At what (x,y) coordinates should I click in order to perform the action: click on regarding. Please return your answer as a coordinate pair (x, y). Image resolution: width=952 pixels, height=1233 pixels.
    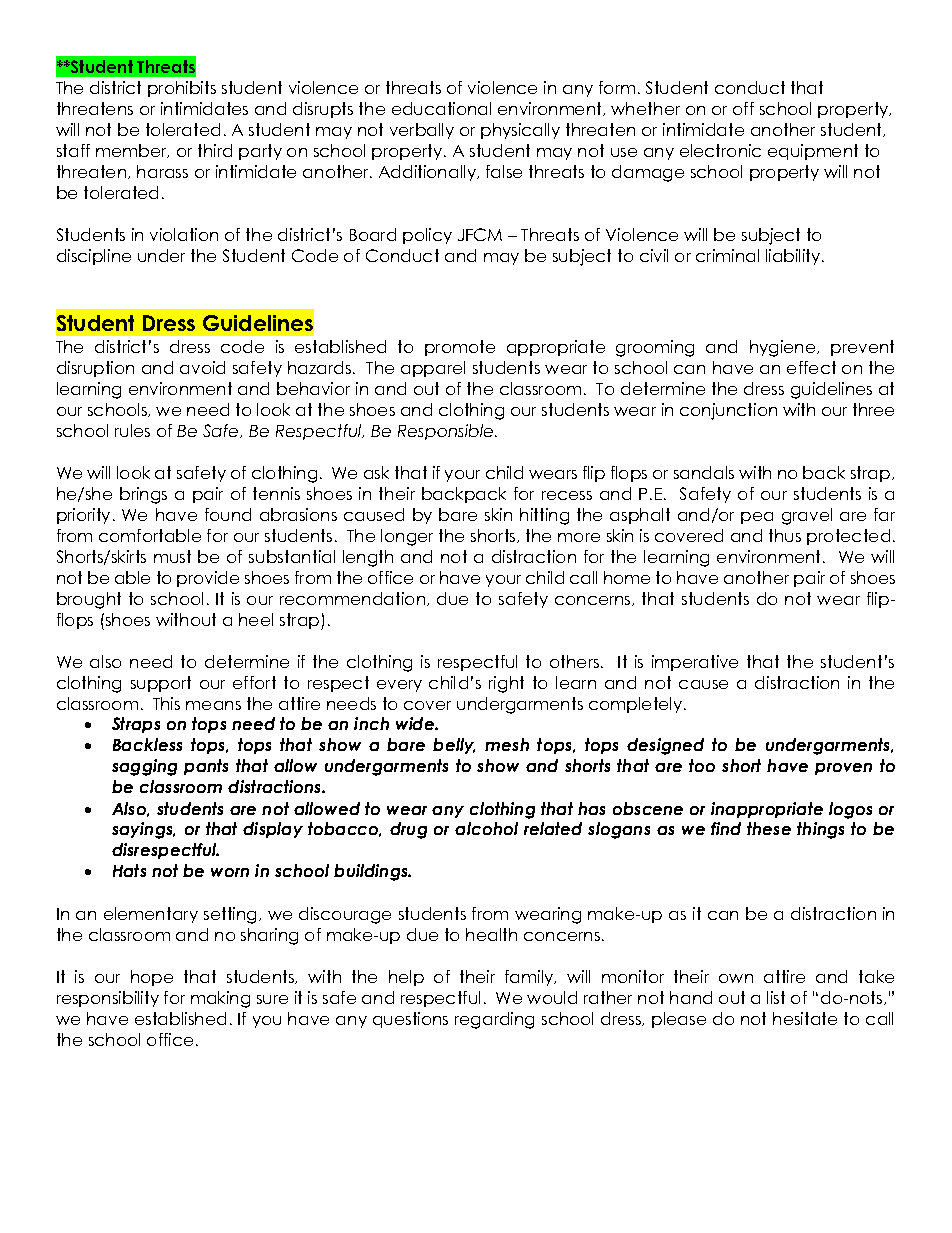
    Looking at the image, I should click on (494, 1020).
